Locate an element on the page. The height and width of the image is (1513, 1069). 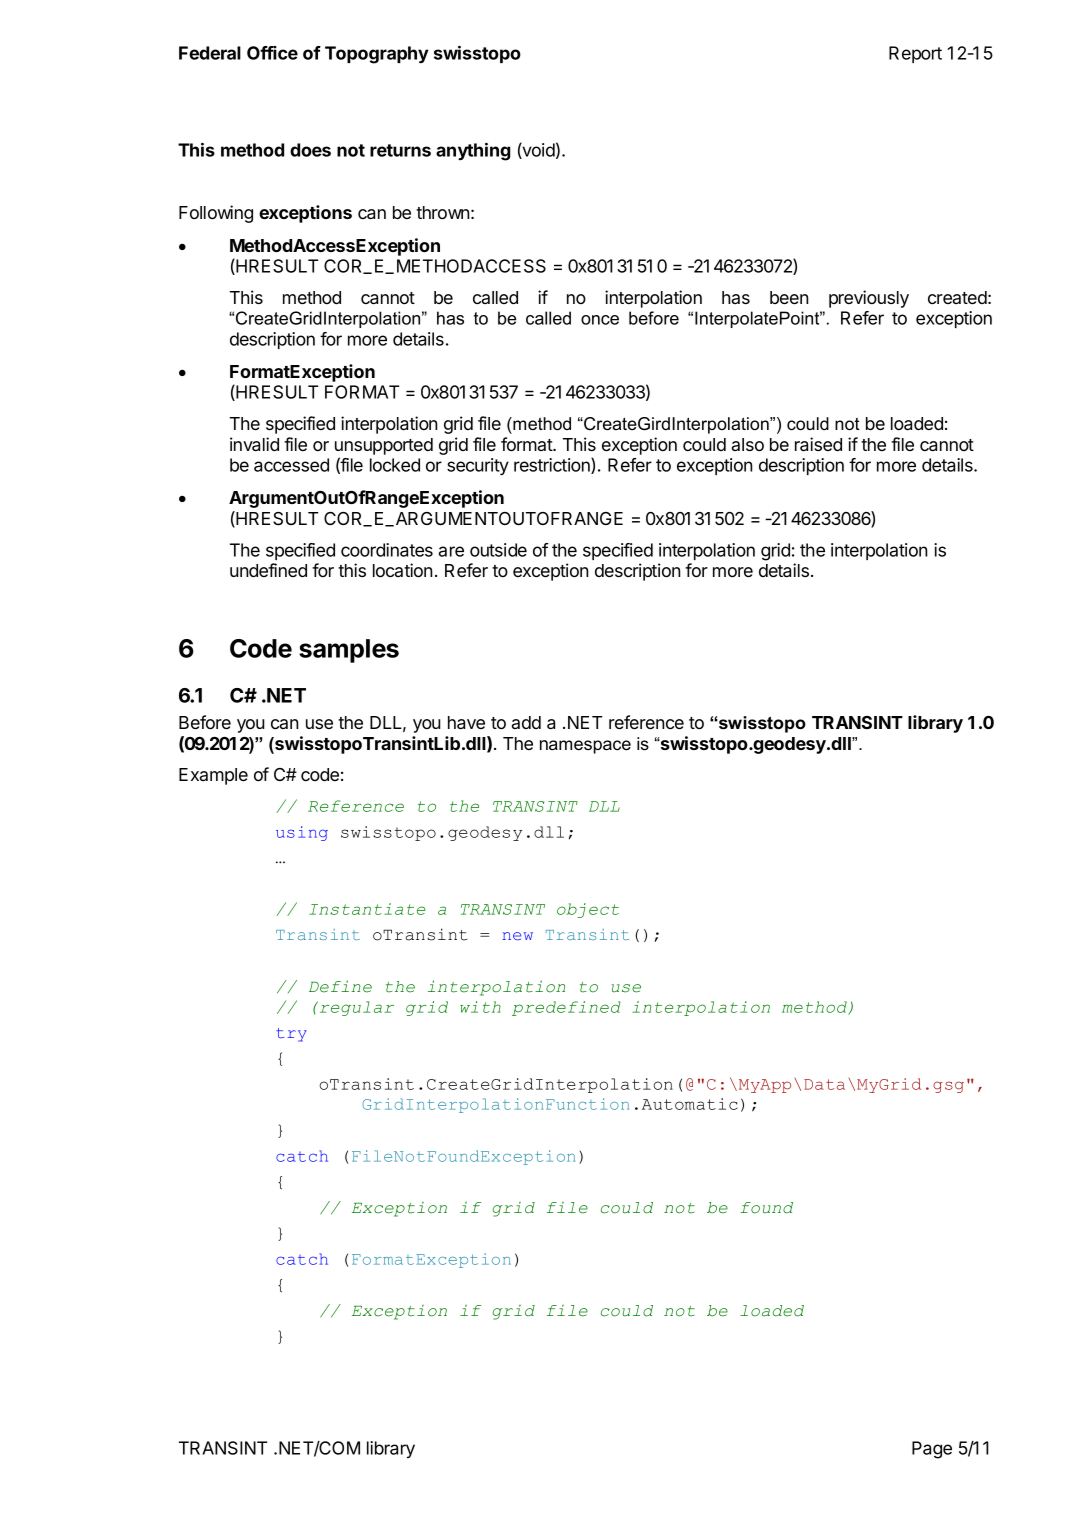
anything is located at coordinates (473, 151).
